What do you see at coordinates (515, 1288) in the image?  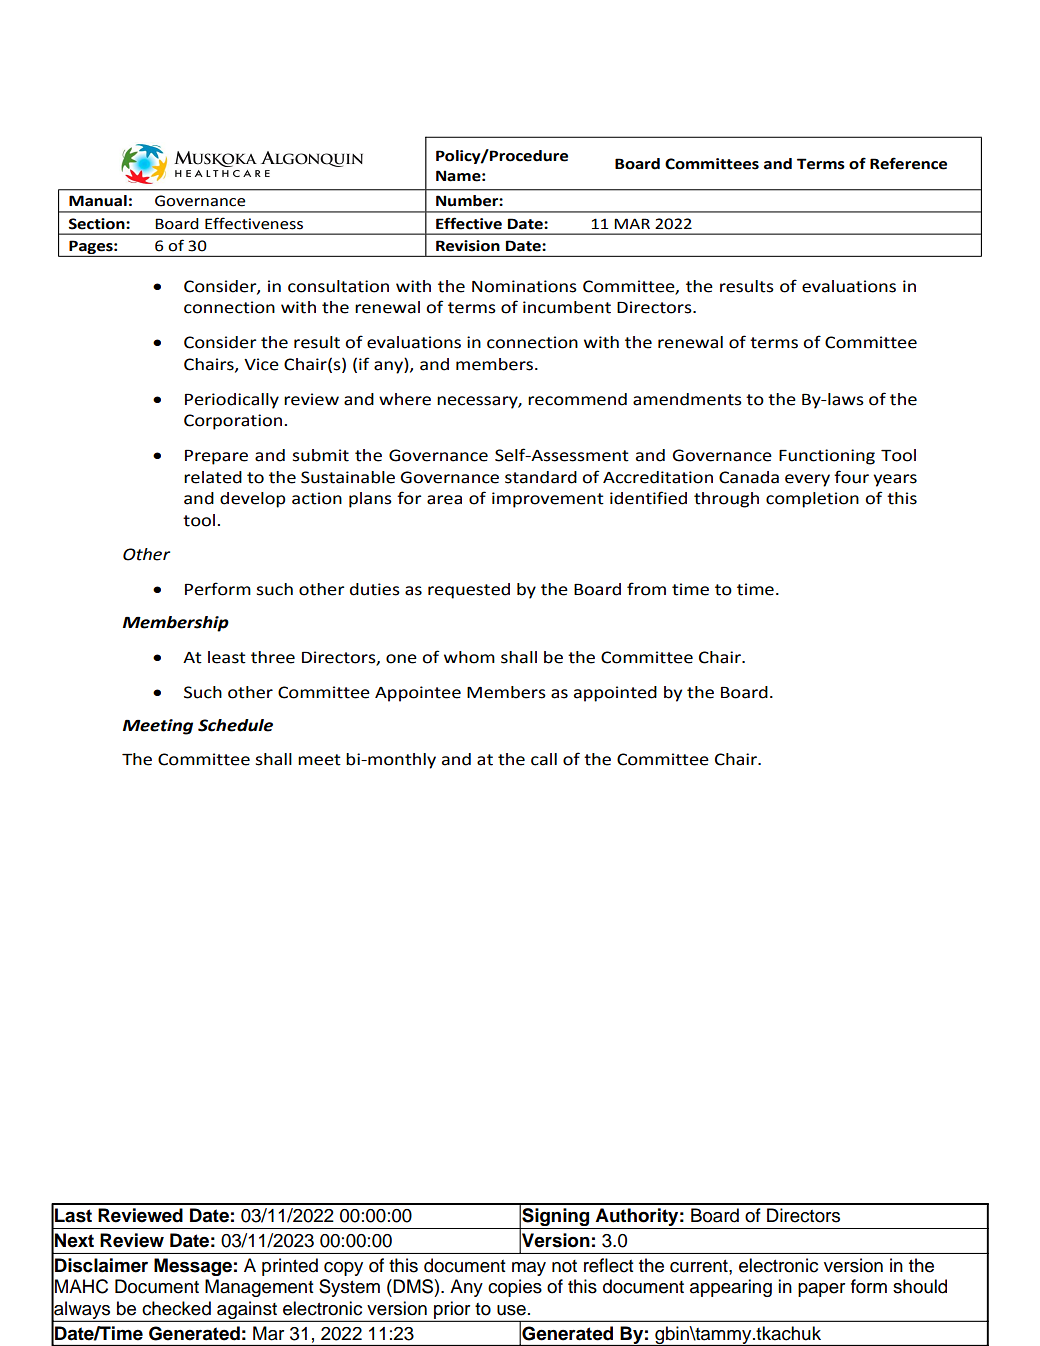 I see `copies` at bounding box center [515, 1288].
